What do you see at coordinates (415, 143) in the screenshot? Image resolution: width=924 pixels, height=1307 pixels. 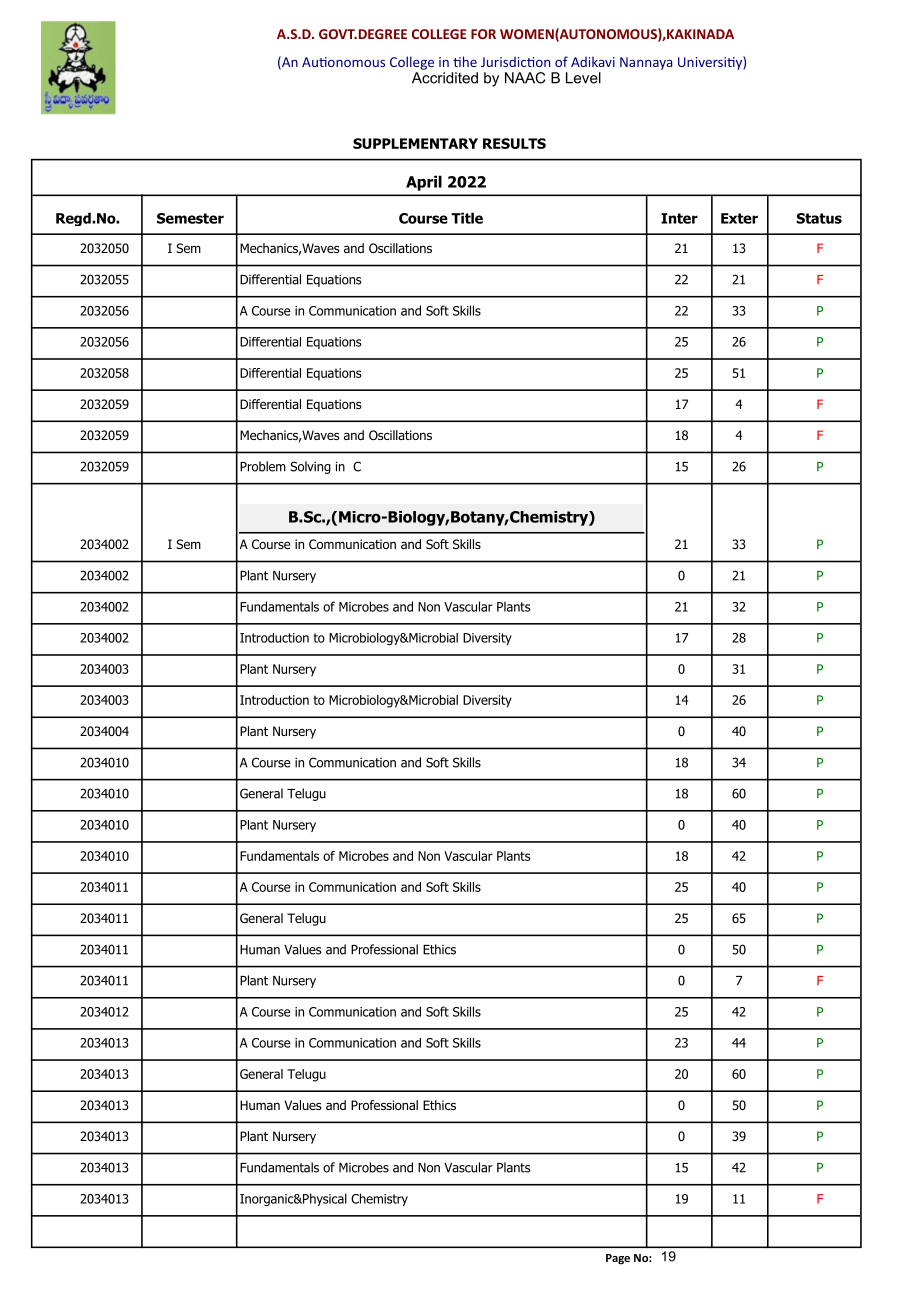 I see `SUPPLEMENTARY` at bounding box center [415, 143].
